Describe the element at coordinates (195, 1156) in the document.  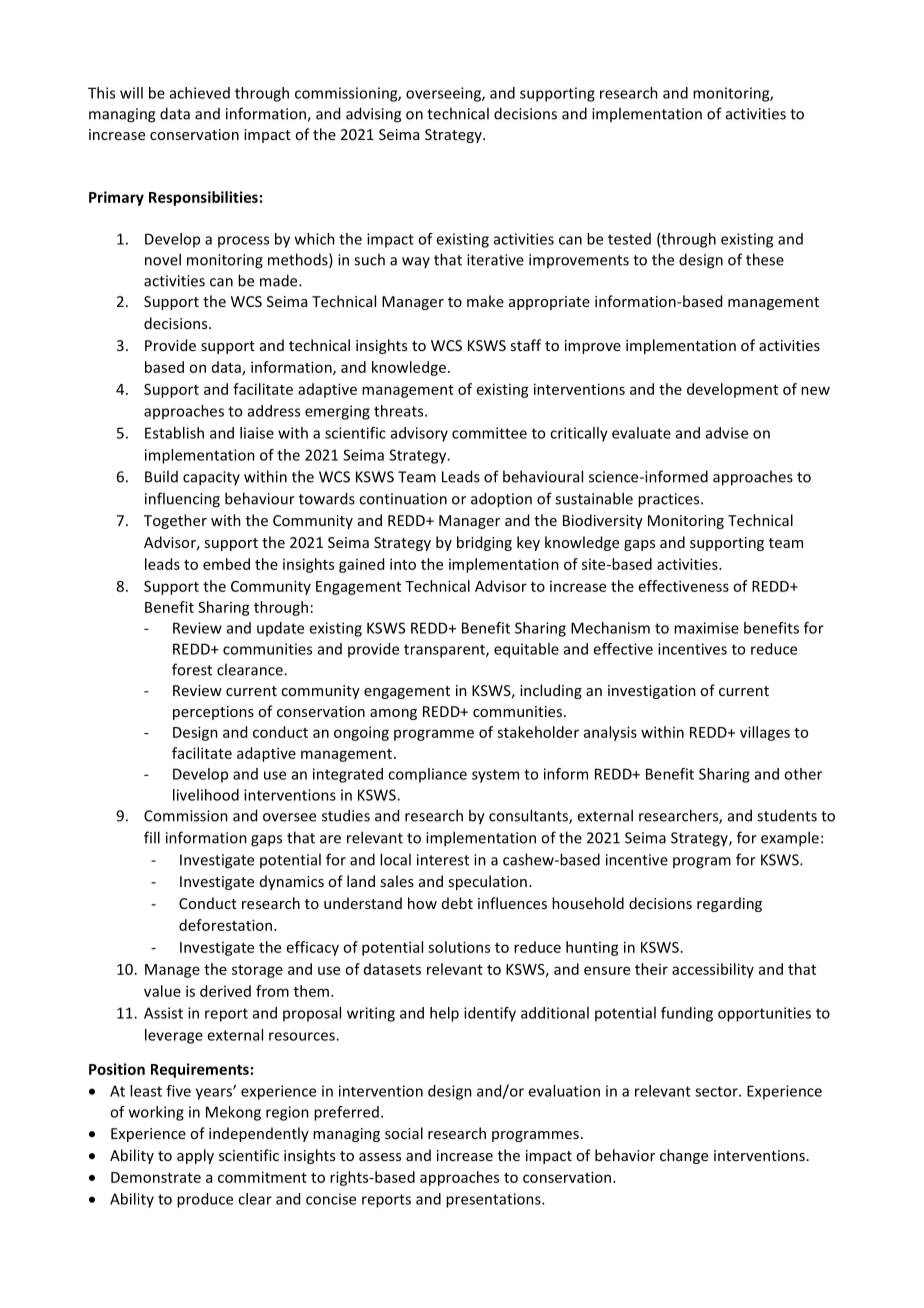
I see `apply` at that location.
